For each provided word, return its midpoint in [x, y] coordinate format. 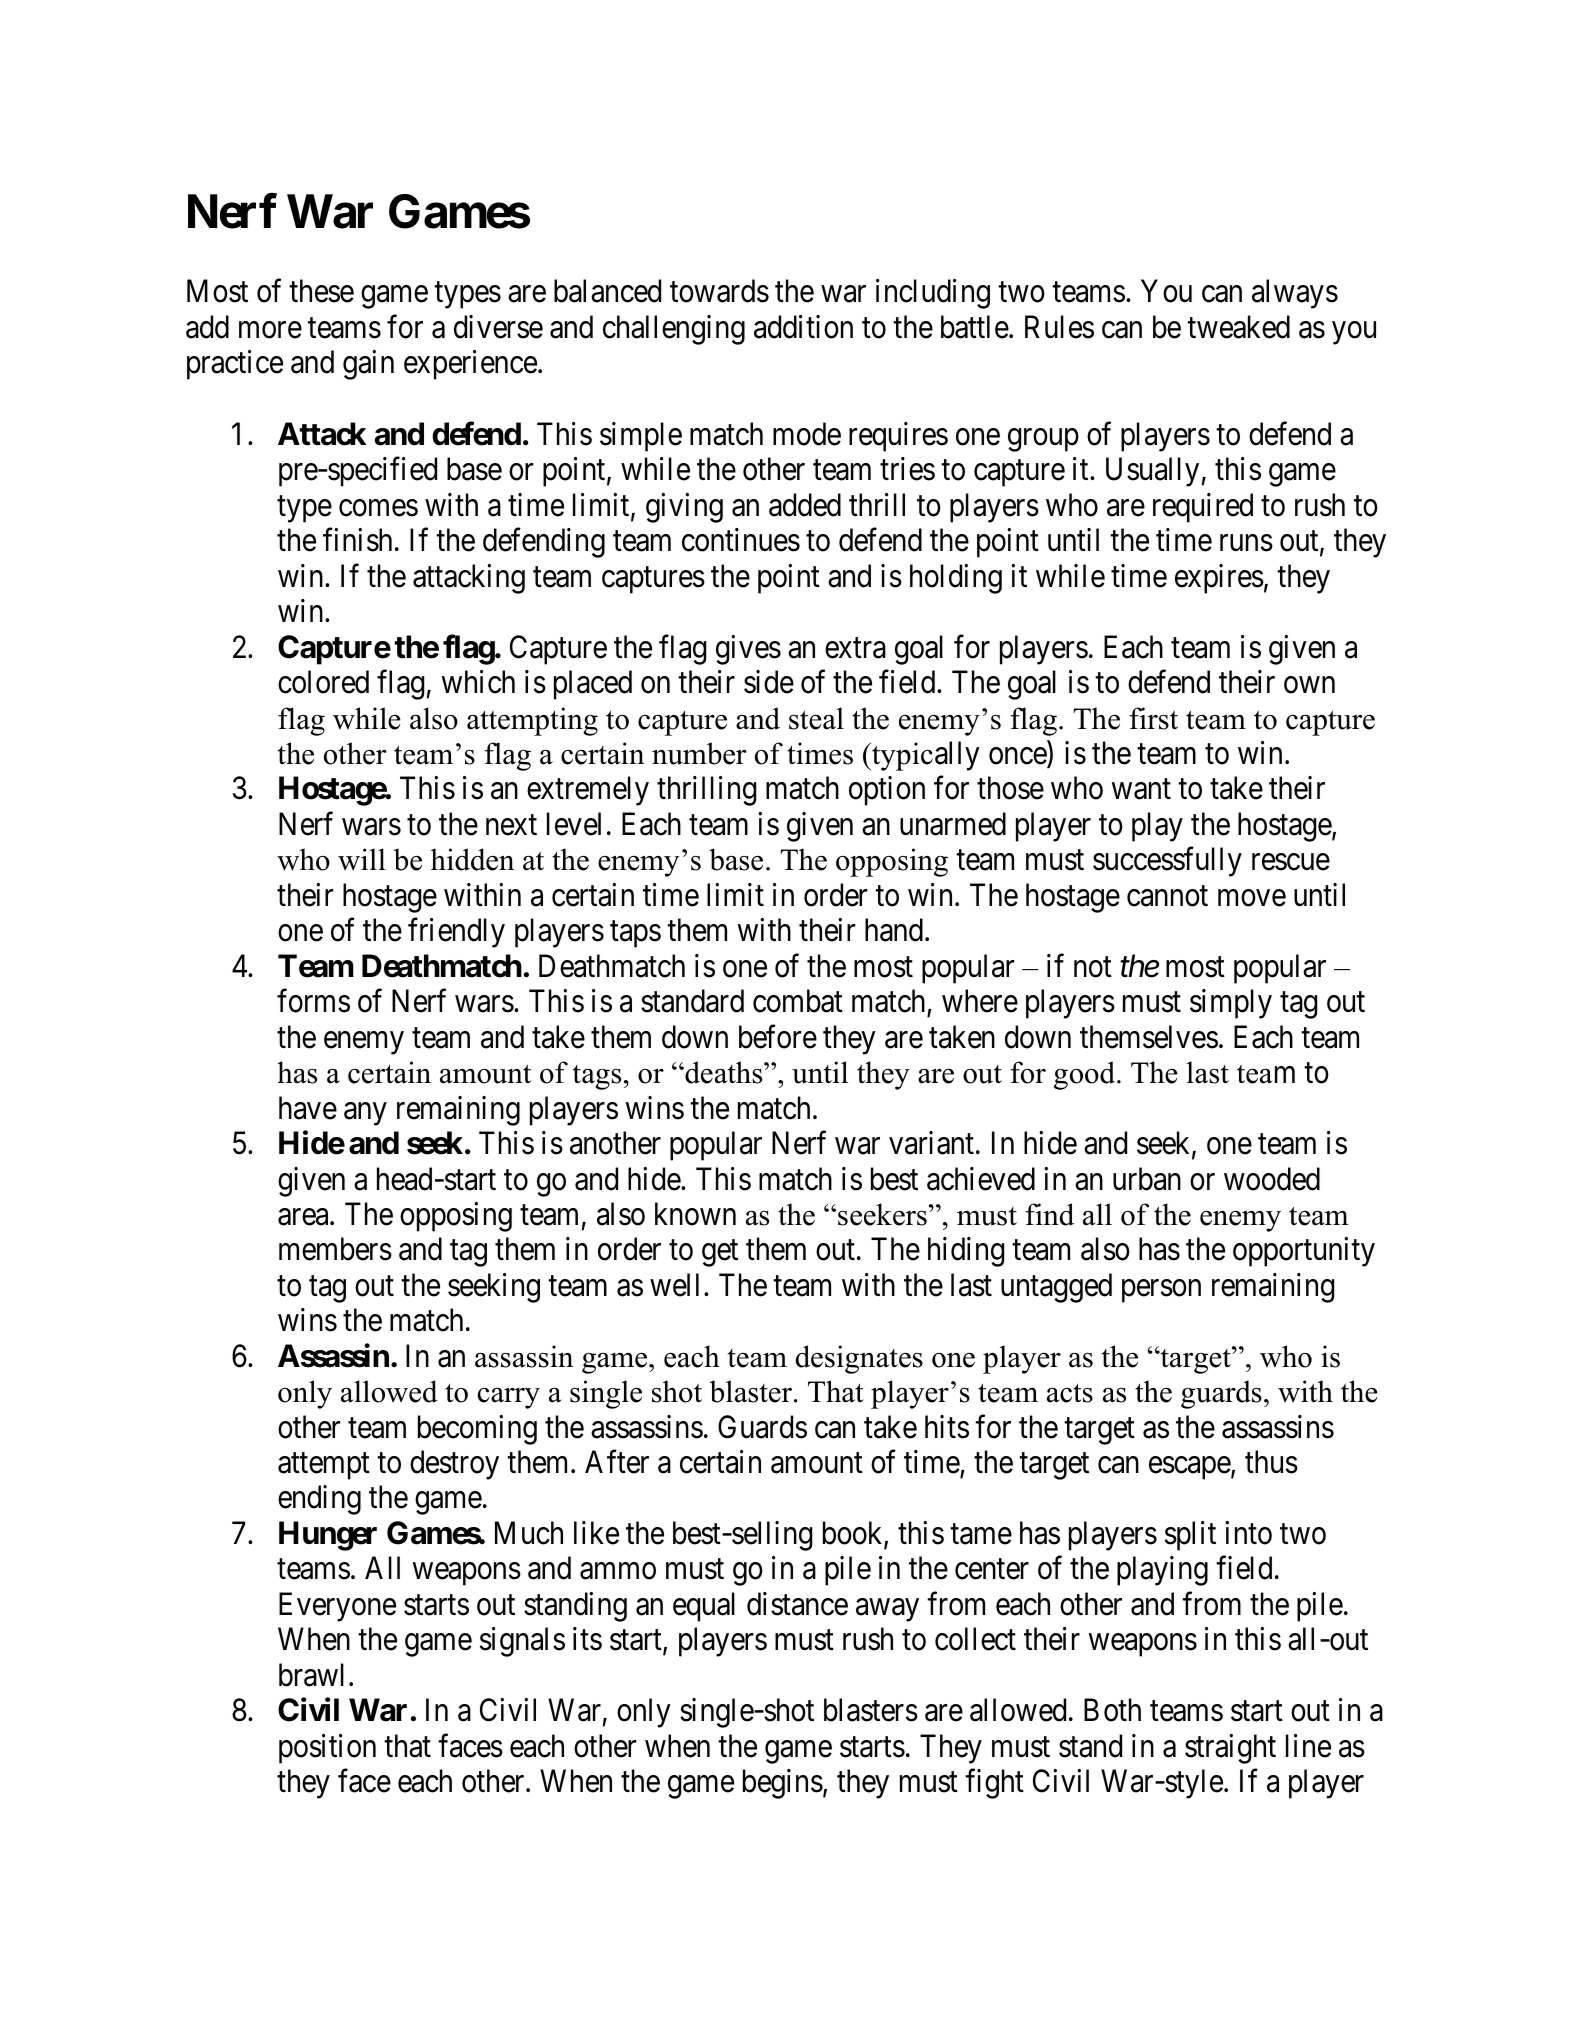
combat [798, 1001]
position [327, 1749]
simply [1231, 1004]
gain [368, 365]
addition [803, 327]
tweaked [1238, 327]
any [365, 1114]
